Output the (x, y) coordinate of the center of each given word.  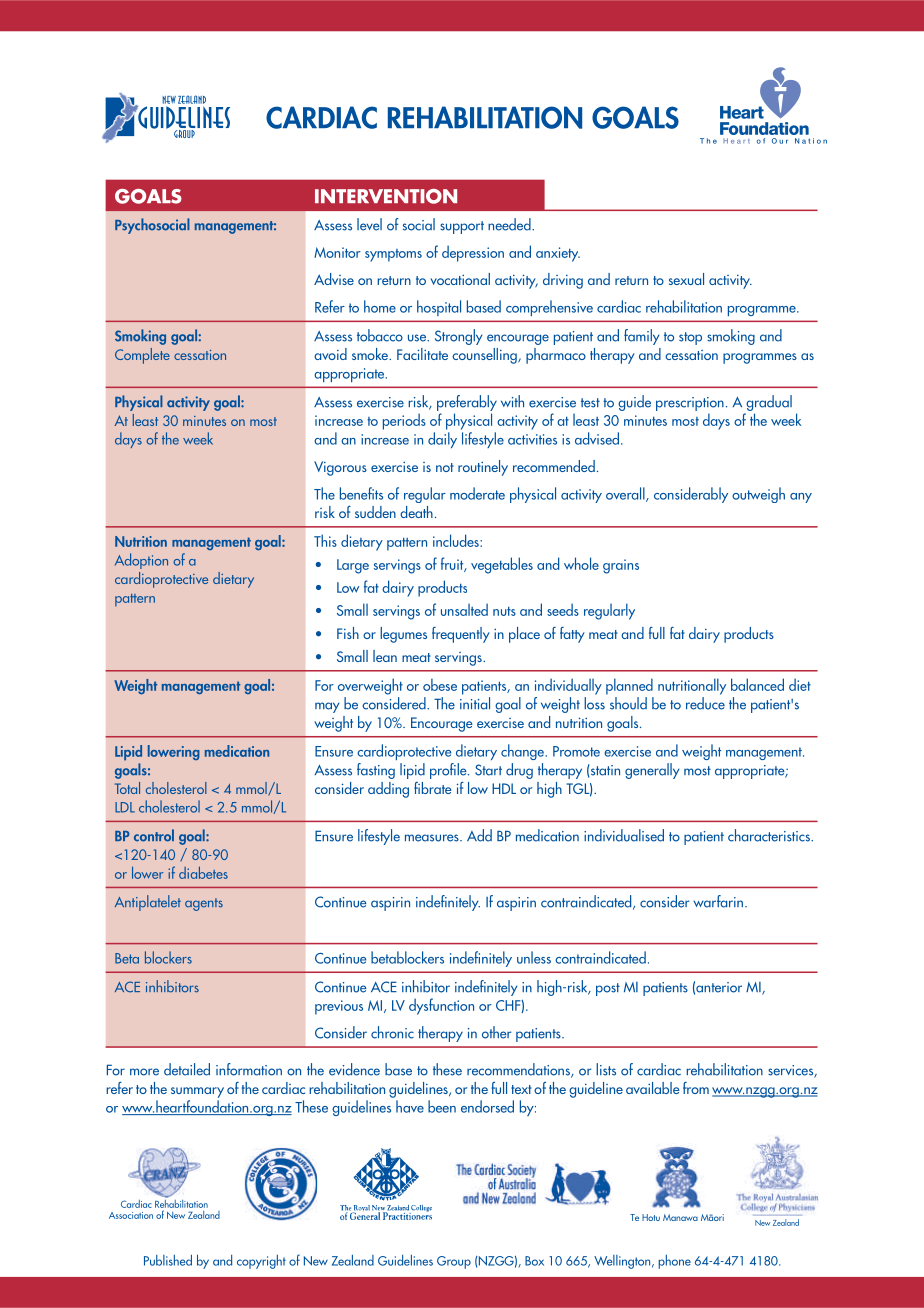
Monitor (337, 252)
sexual (686, 279)
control (154, 835)
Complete (142, 356)
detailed (187, 1069)
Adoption (141, 561)
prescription (690, 404)
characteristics (770, 835)
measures (433, 838)
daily (442, 440)
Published (168, 1260)
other (496, 1032)
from (696, 1088)
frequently (461, 635)
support (462, 227)
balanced (757, 684)
